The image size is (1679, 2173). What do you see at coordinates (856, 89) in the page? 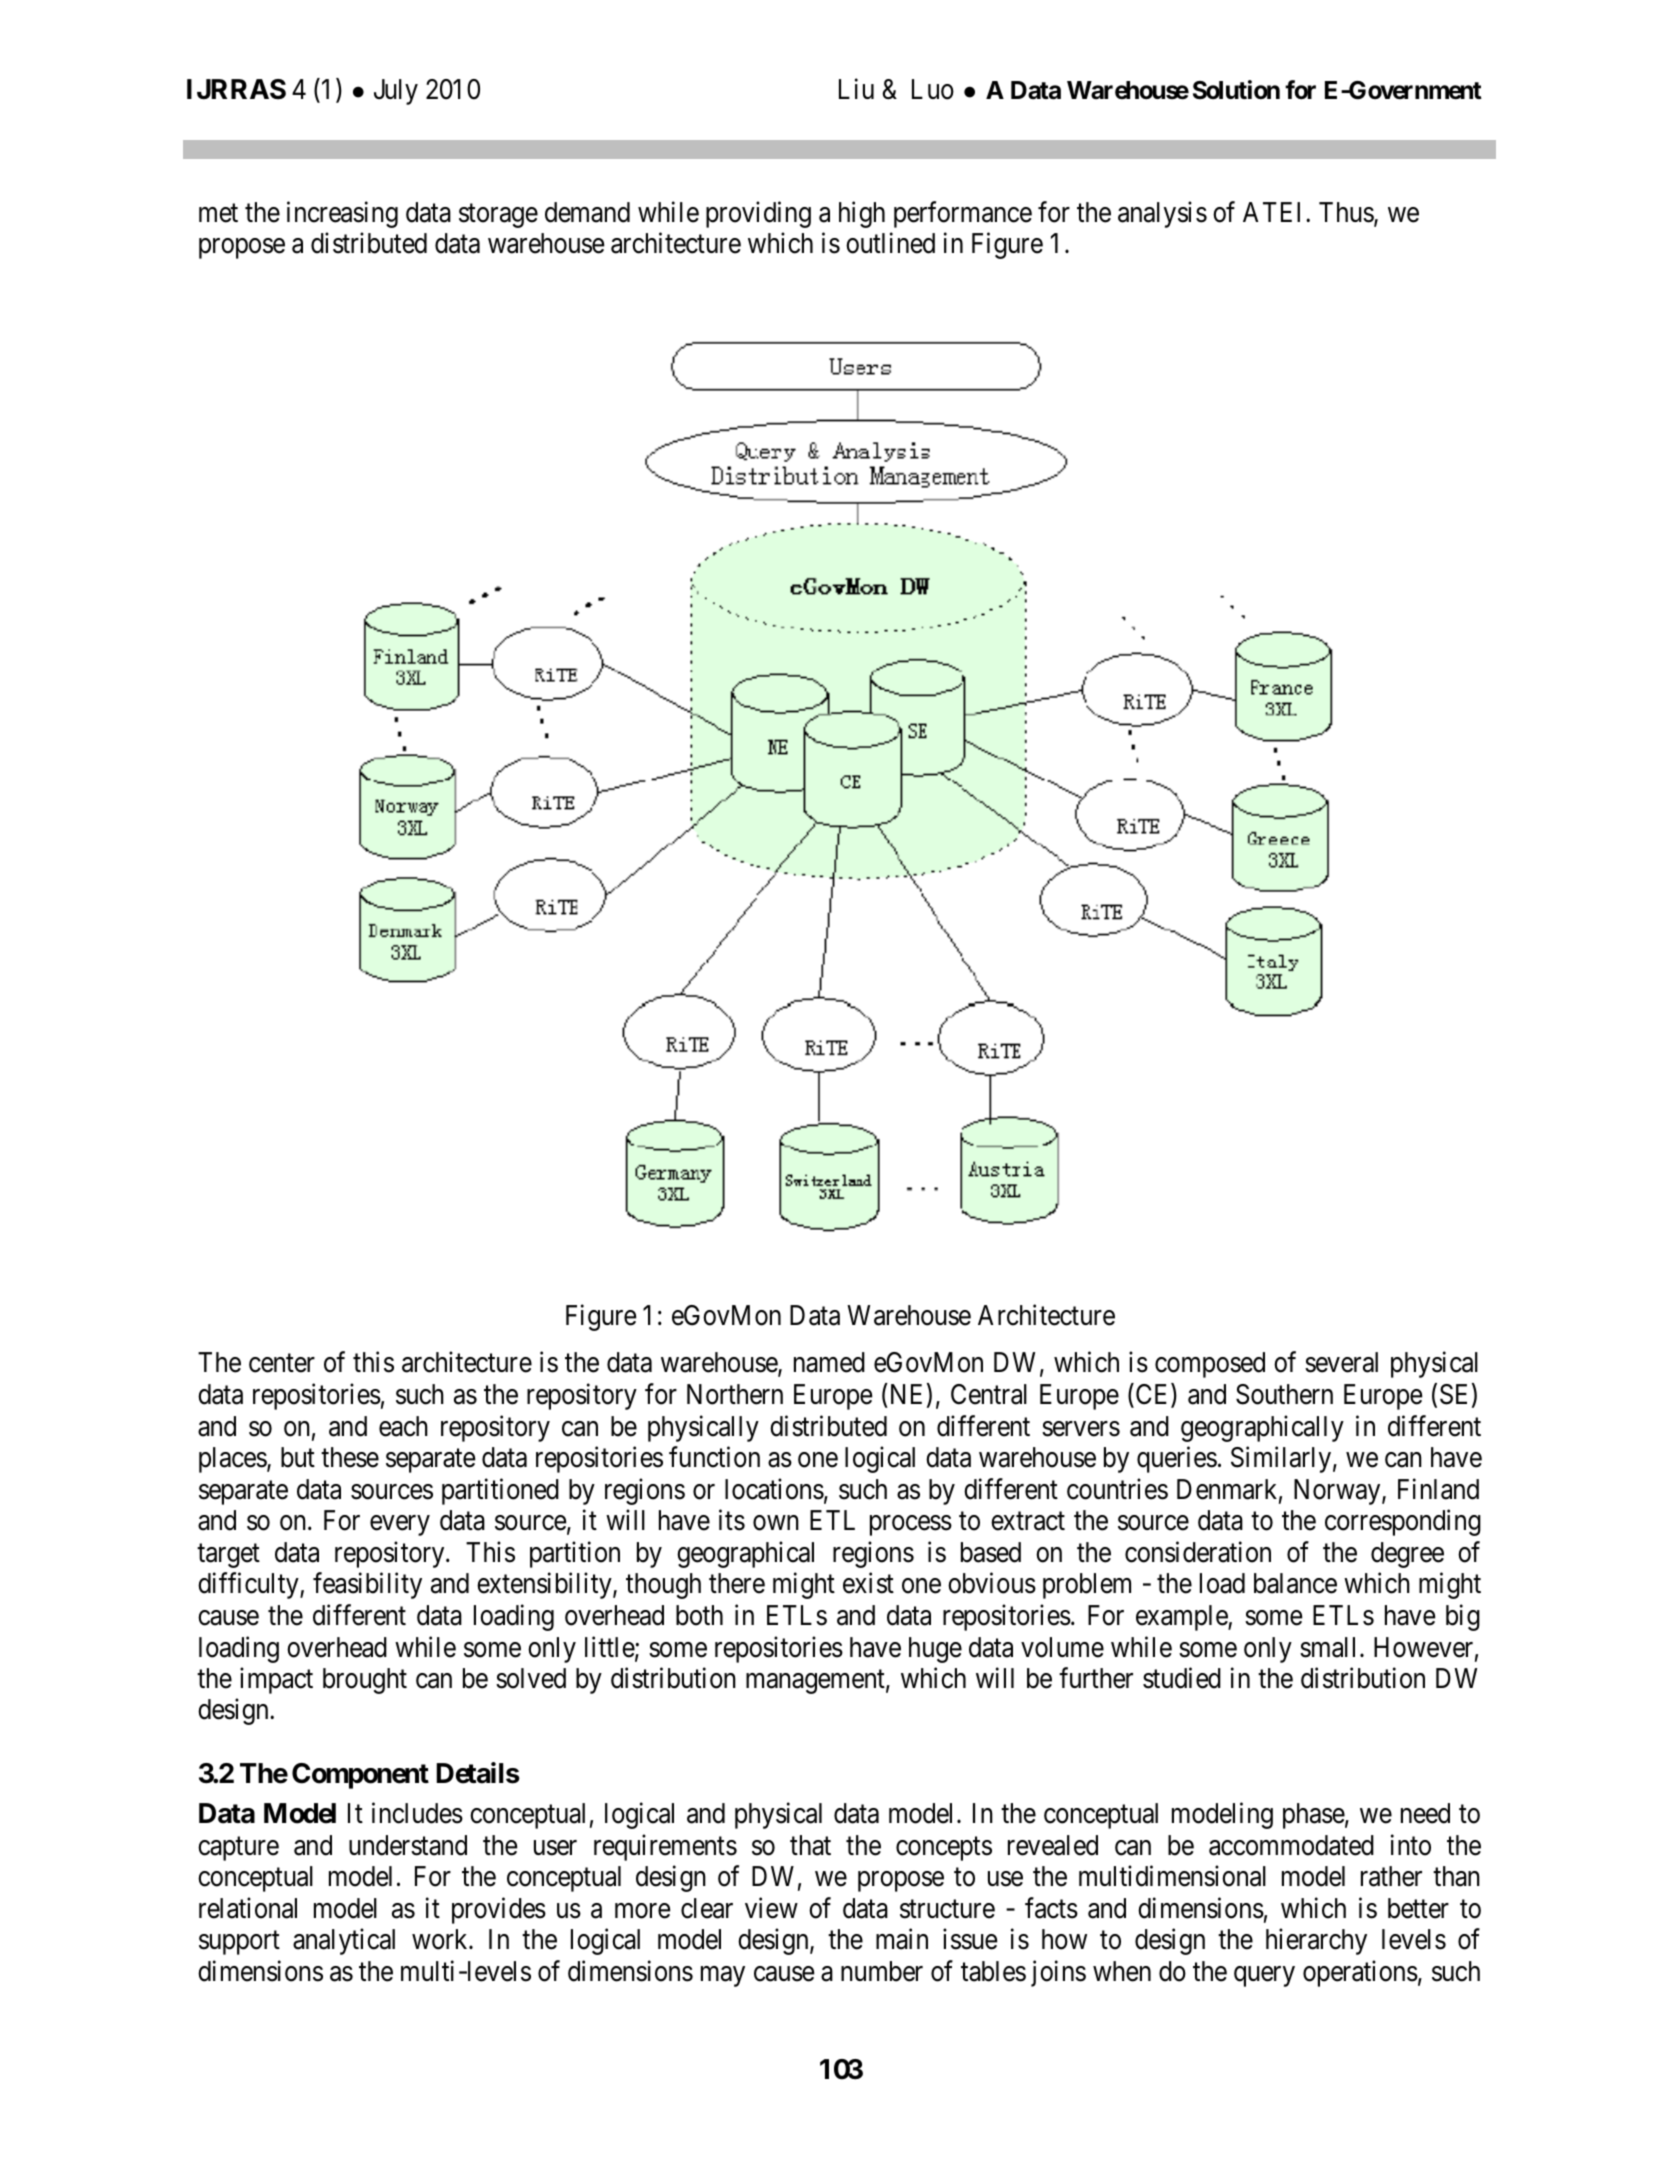
I see `Liu` at bounding box center [856, 89].
